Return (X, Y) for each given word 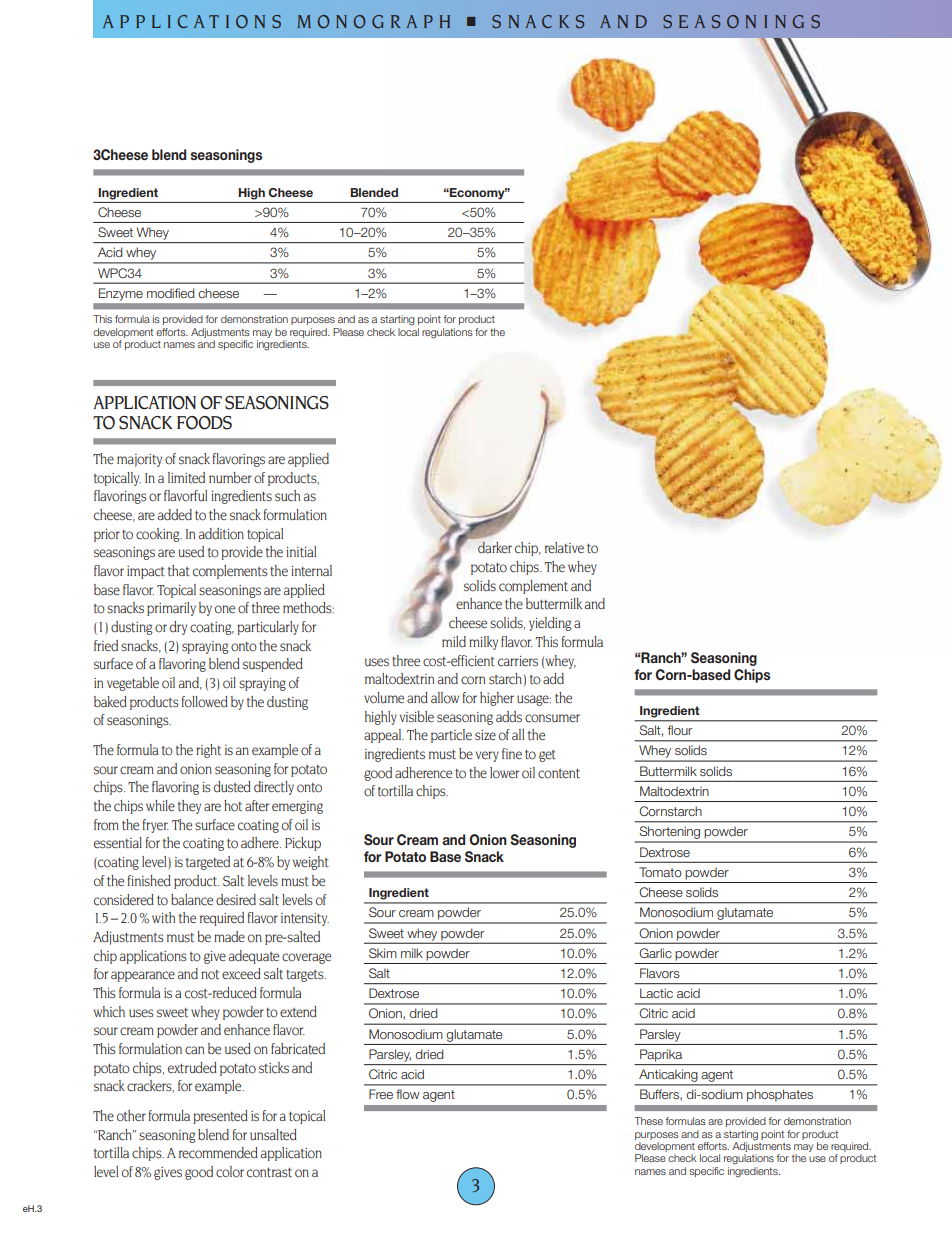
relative (564, 547)
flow (408, 1094)
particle (451, 736)
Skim (383, 953)
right (208, 751)
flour (679, 730)
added (175, 515)
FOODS (204, 423)
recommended (218, 1153)
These (648, 1121)
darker (495, 547)
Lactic (656, 993)
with (163, 917)
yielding (550, 624)
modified (171, 293)
